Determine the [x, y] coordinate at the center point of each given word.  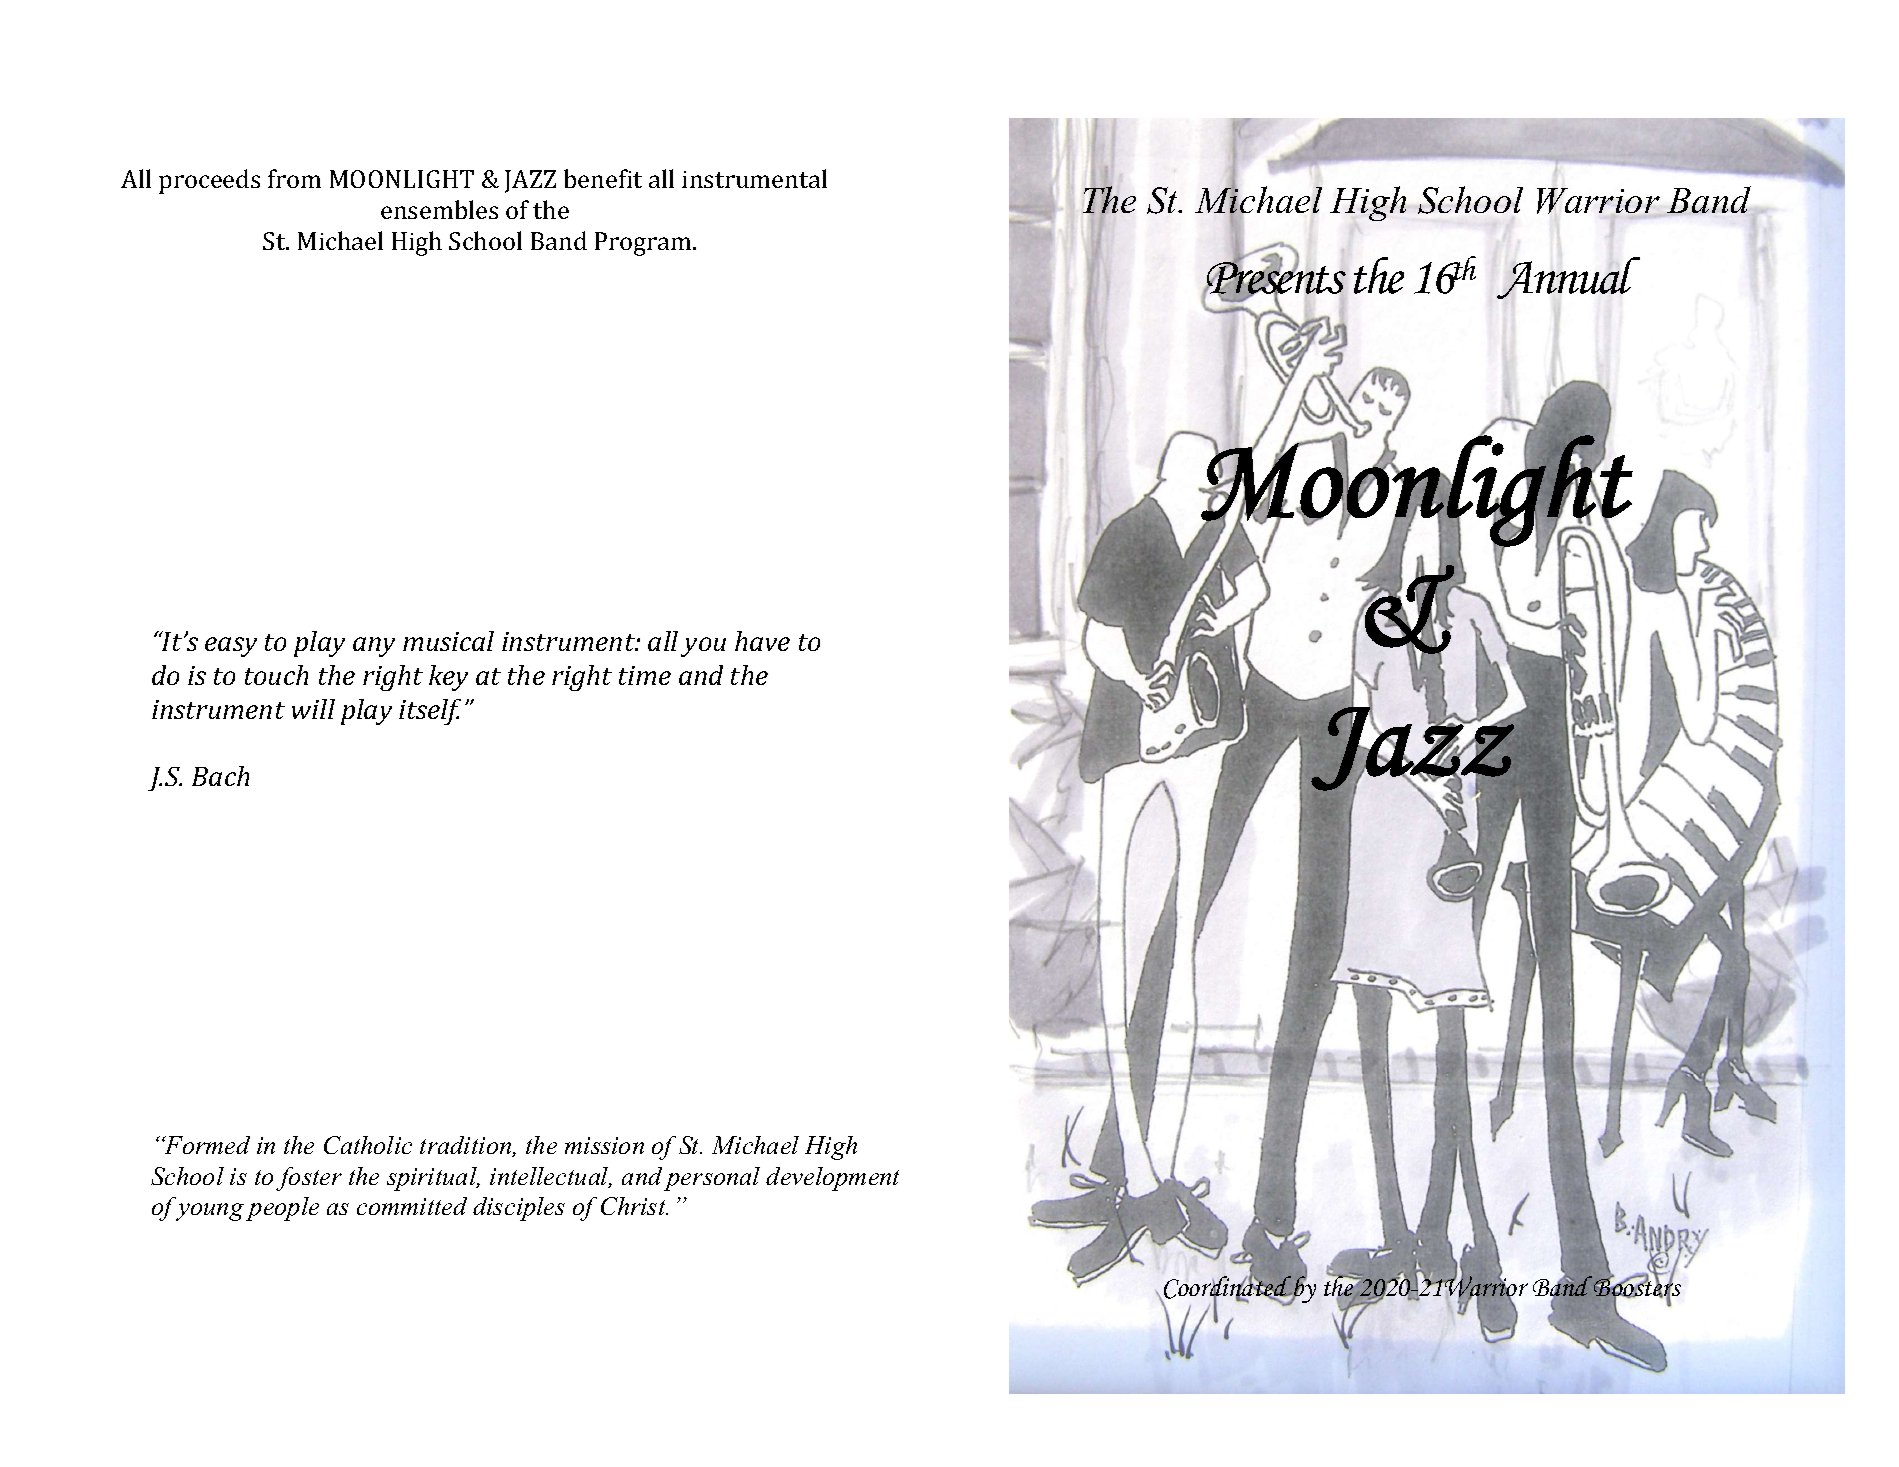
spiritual [433, 1179]
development [832, 1179]
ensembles [439, 209]
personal [712, 1179]
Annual [1568, 278]
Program [644, 244]
